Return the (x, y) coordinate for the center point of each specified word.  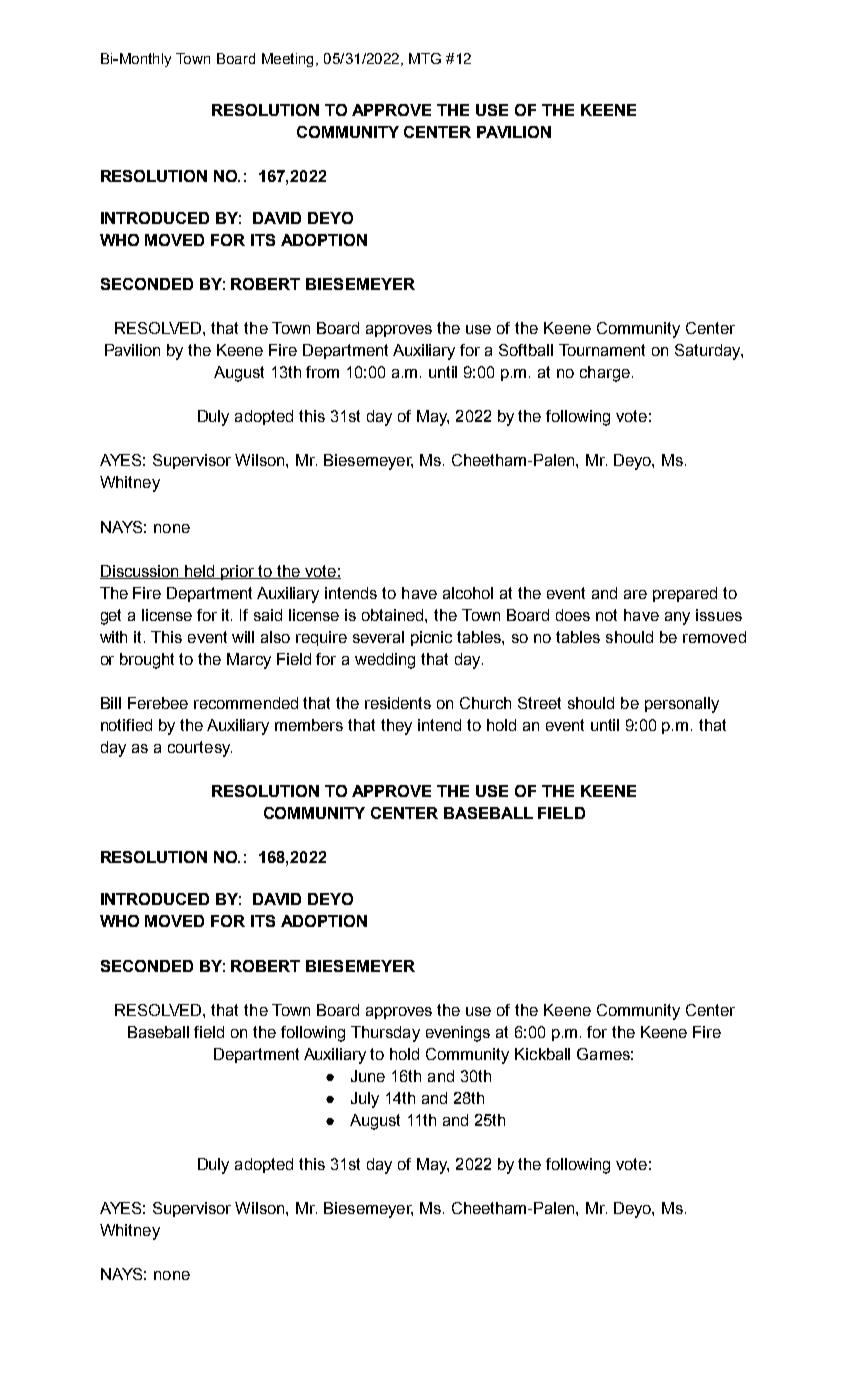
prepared (685, 594)
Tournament (602, 350)
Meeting (287, 60)
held (201, 572)
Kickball (542, 1054)
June (368, 1076)
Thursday (385, 1034)
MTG (425, 58)
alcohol (468, 593)
